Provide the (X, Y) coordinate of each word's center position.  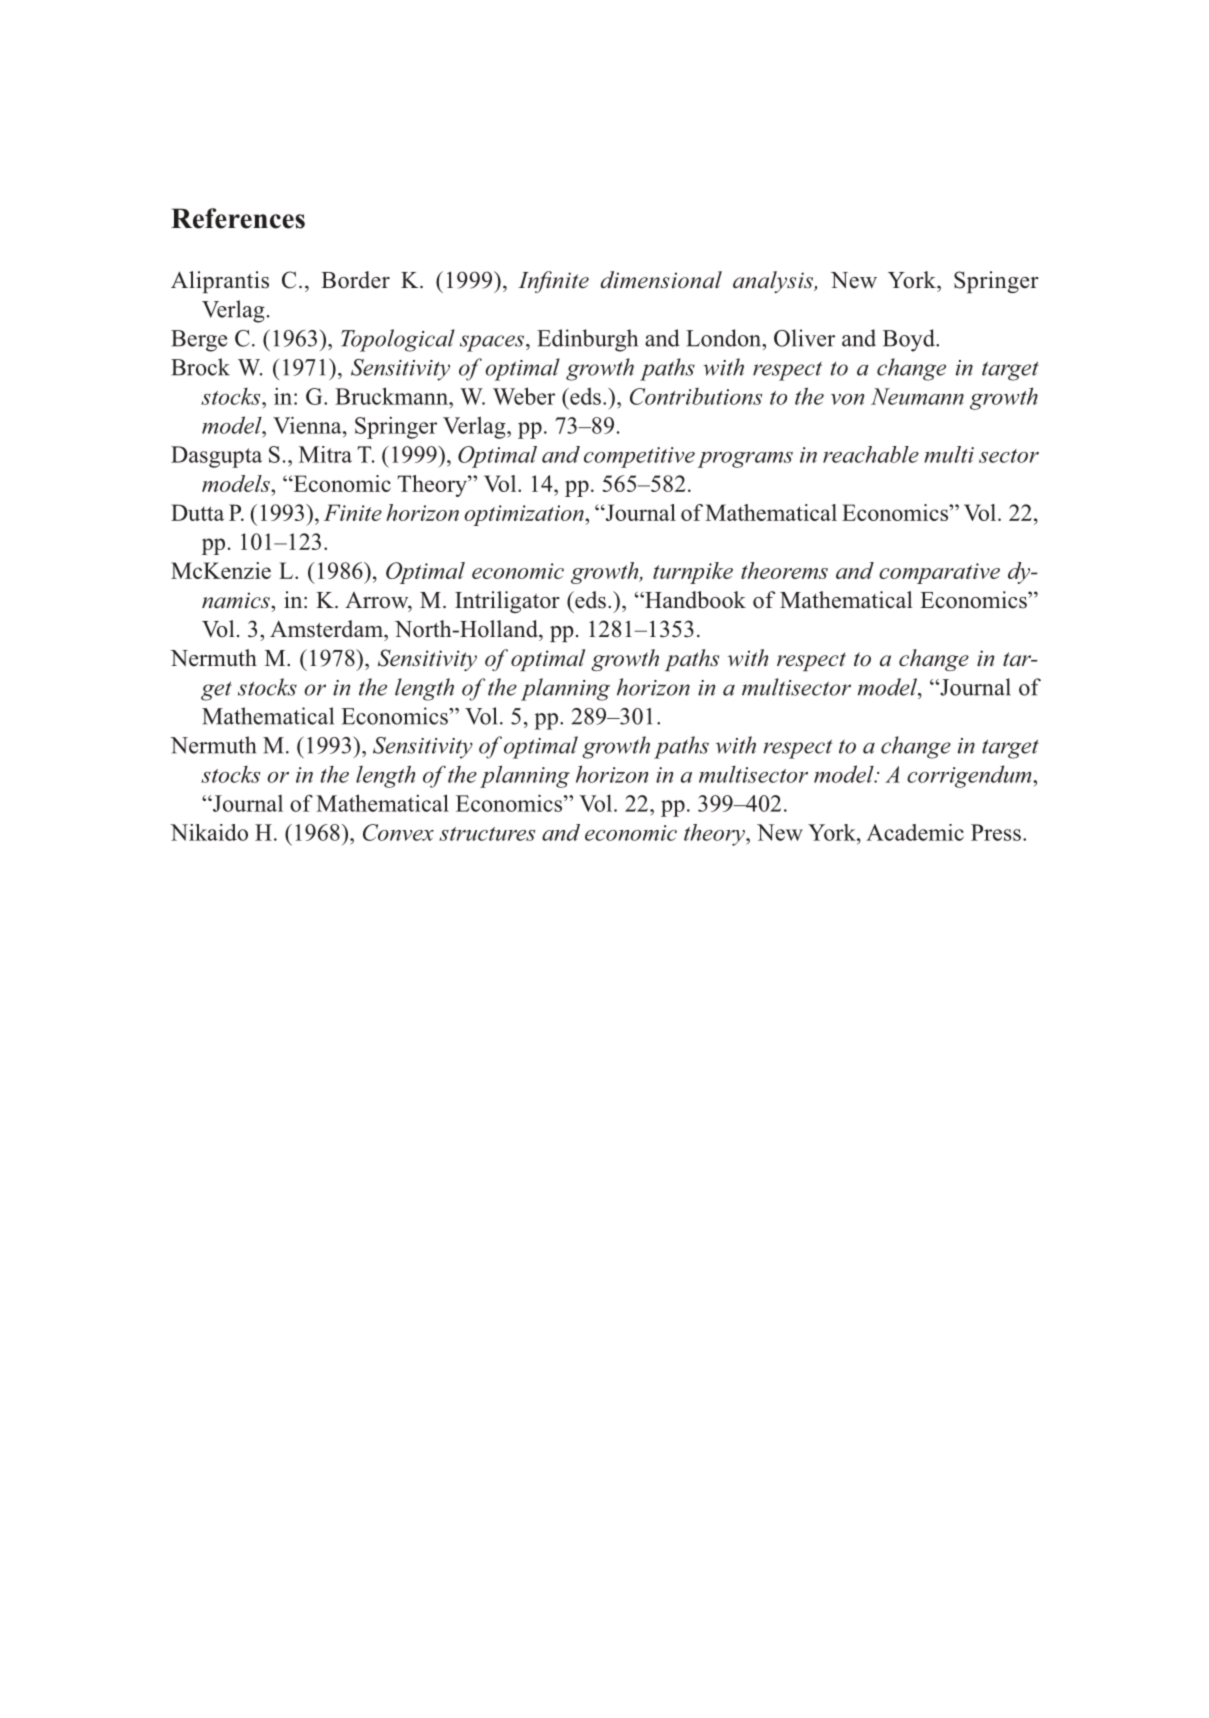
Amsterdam (327, 629)
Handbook (694, 600)
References (238, 218)
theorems (784, 570)
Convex (398, 832)
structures (487, 834)
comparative (939, 573)
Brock (200, 367)
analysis (774, 282)
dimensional (661, 280)
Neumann (917, 396)
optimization (525, 515)
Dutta (197, 512)
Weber (524, 396)
